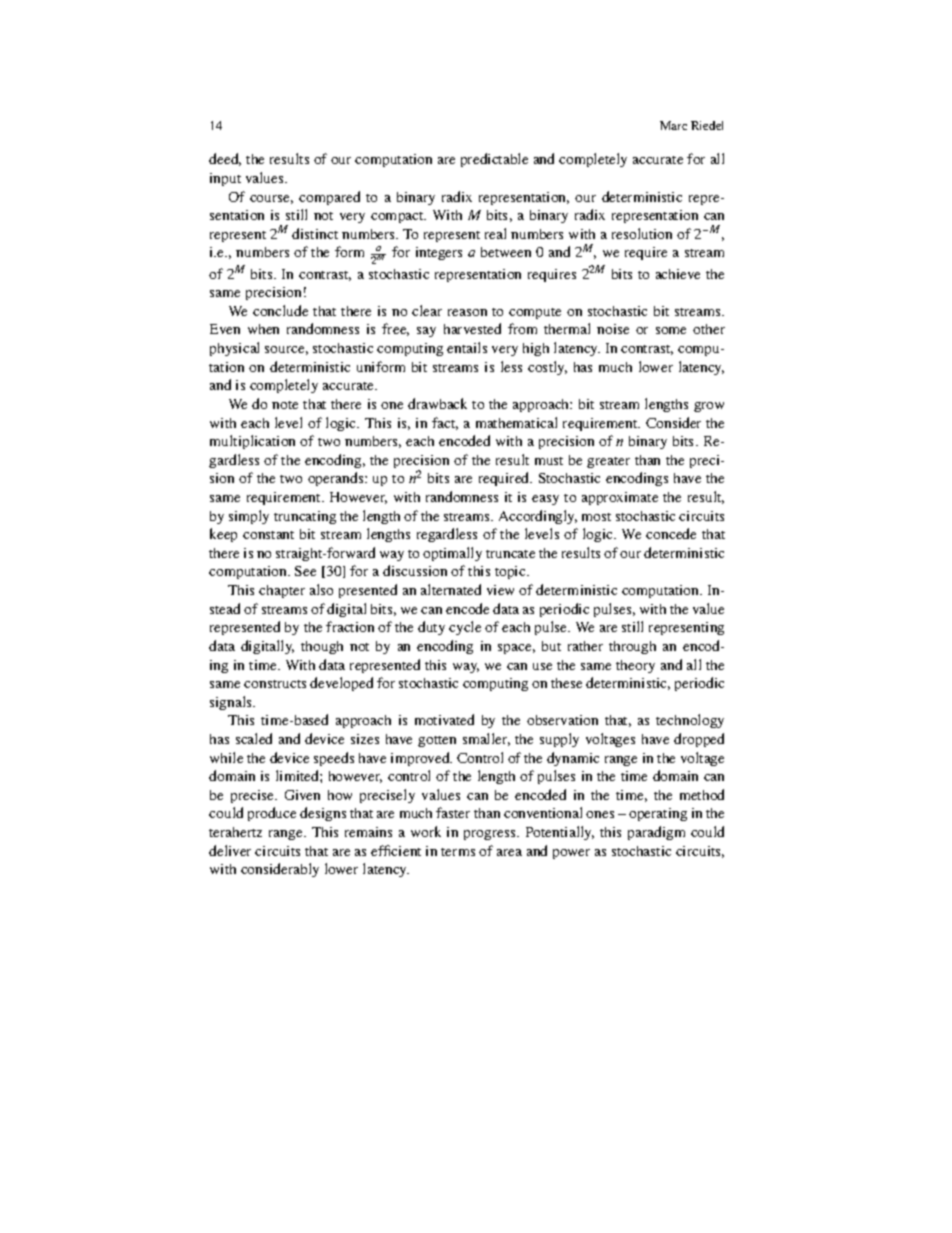  Describe the element at coordinates (656, 833) in the image. I see `paradigm` at that location.
